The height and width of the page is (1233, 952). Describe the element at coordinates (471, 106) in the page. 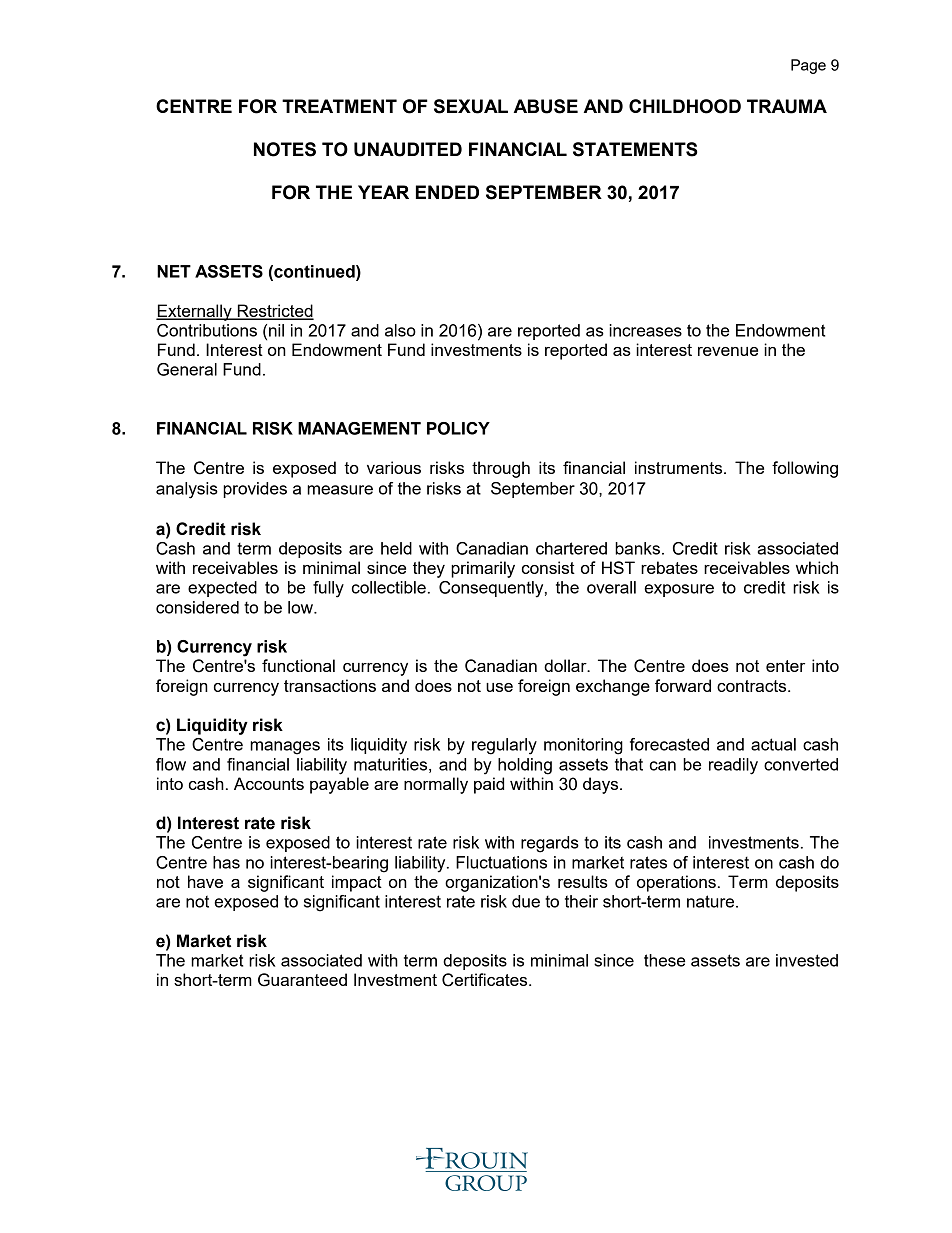

I see `SEXUAL` at that location.
